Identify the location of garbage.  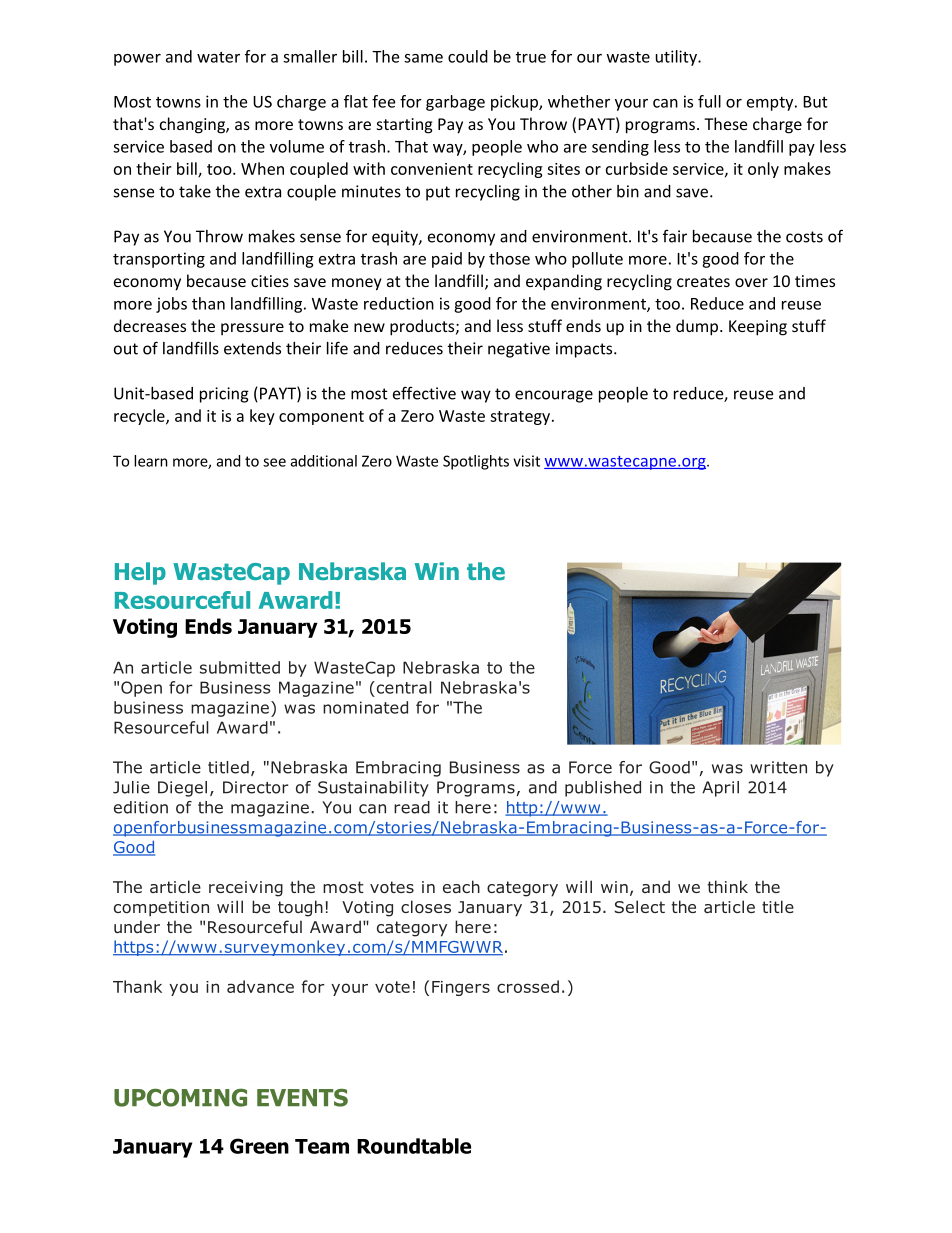
(455, 103).
